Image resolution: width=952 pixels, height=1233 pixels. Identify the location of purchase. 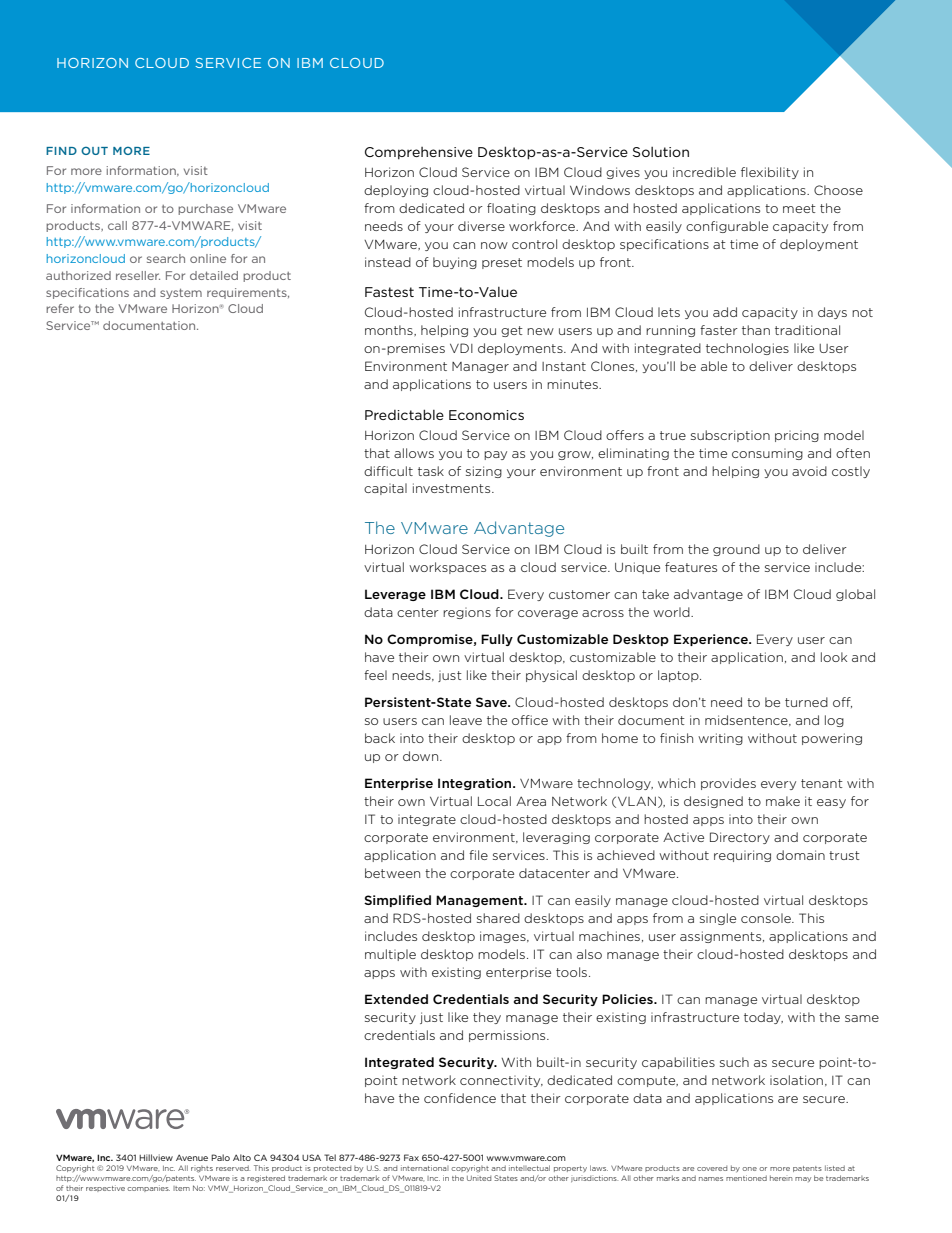
(205, 209).
